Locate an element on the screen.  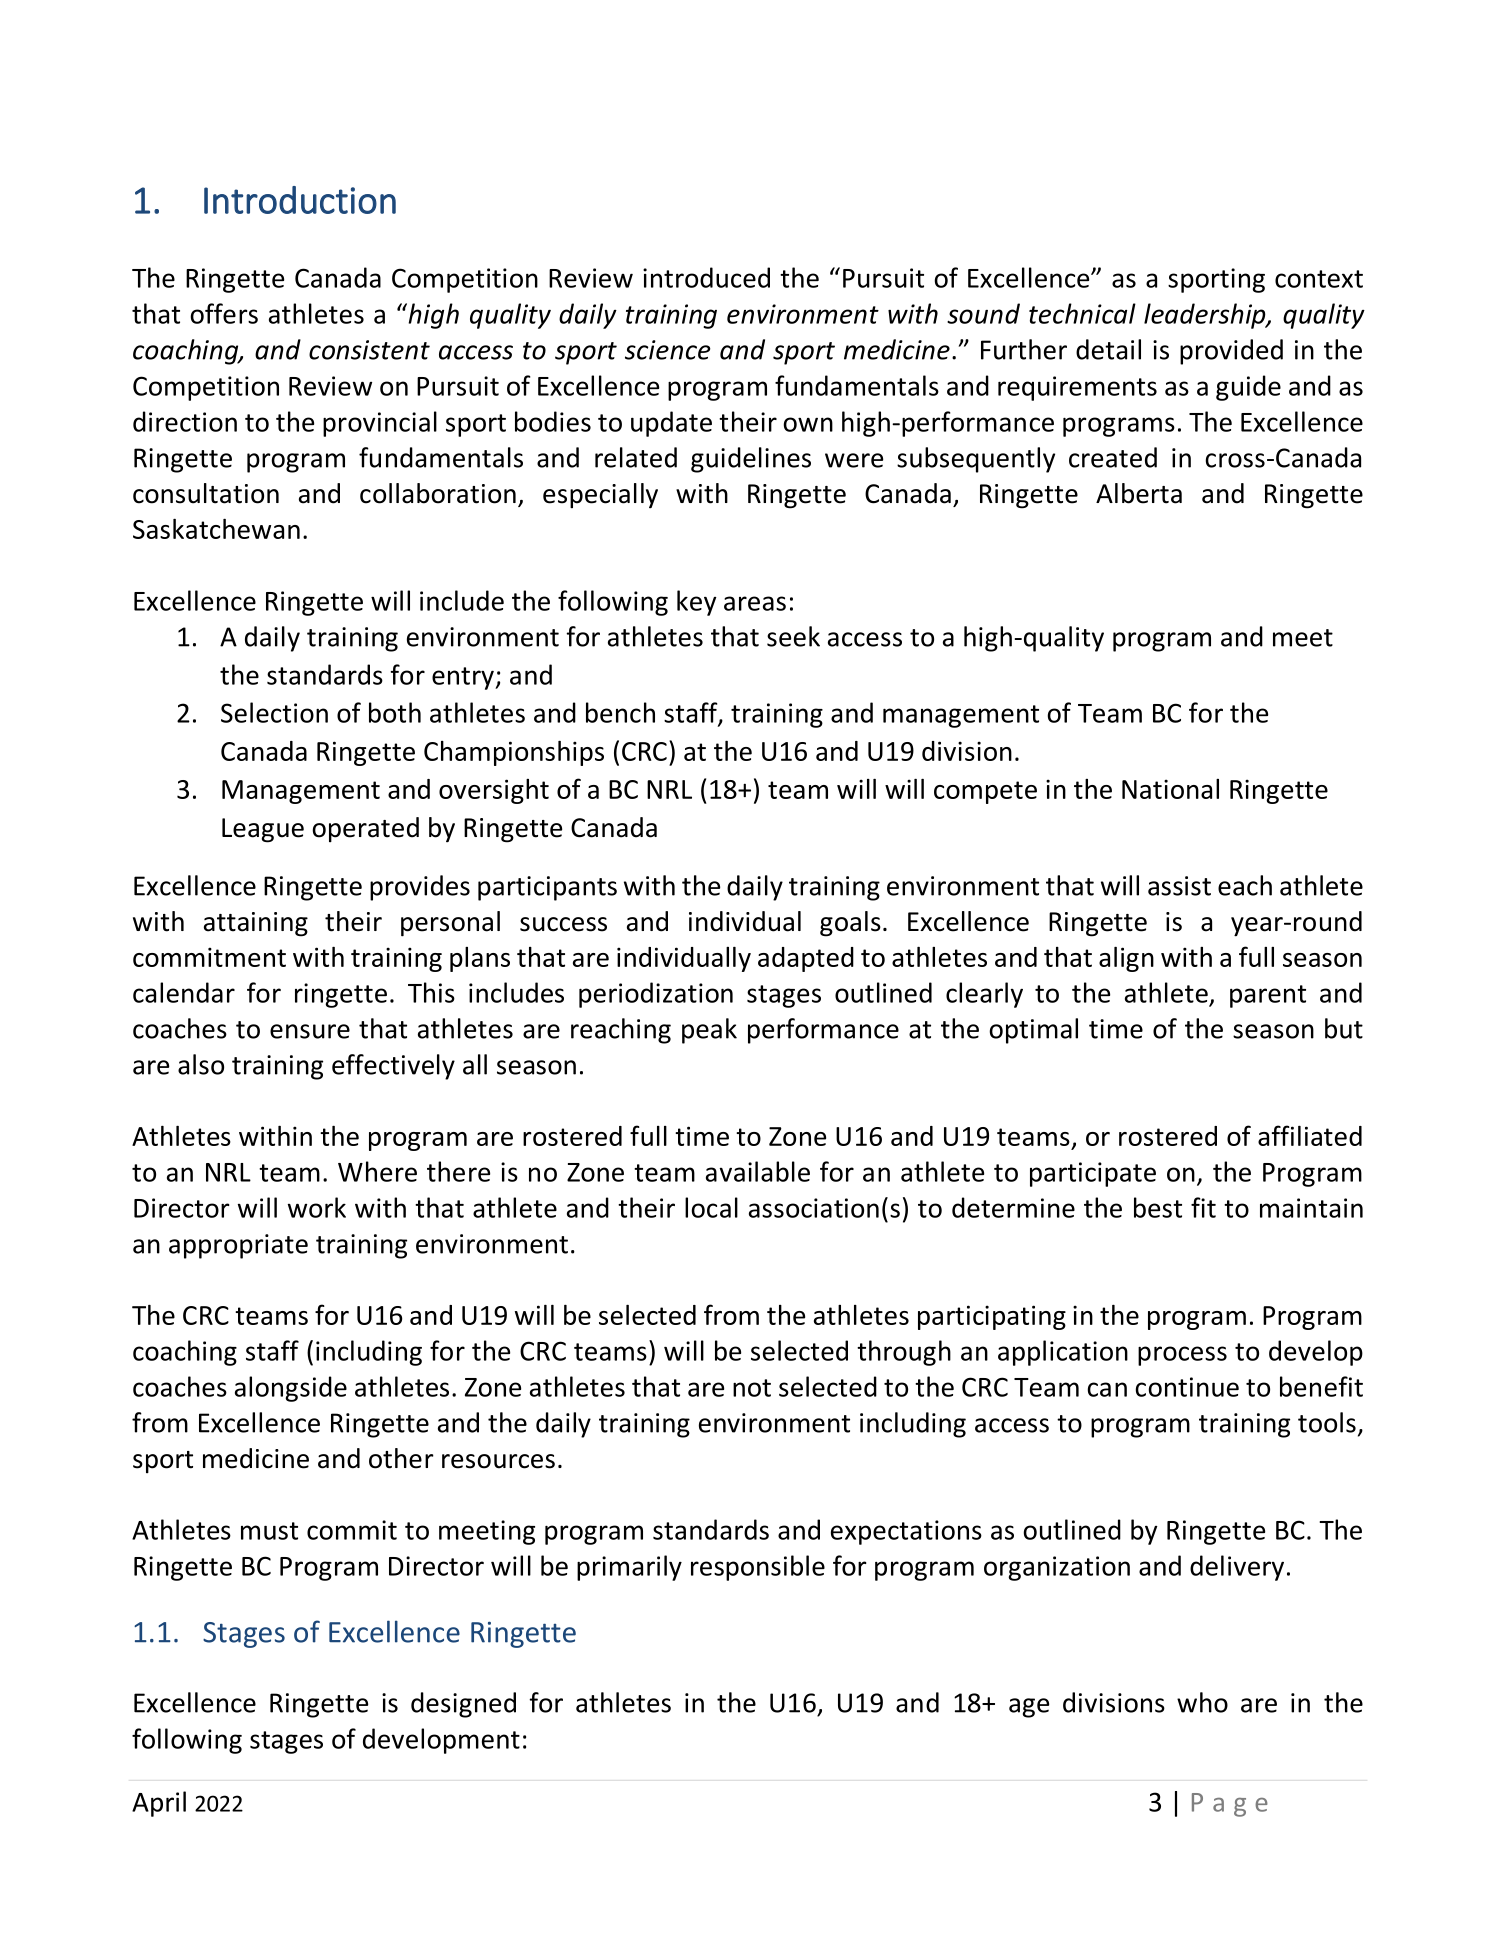
peak is located at coordinates (709, 1031).
